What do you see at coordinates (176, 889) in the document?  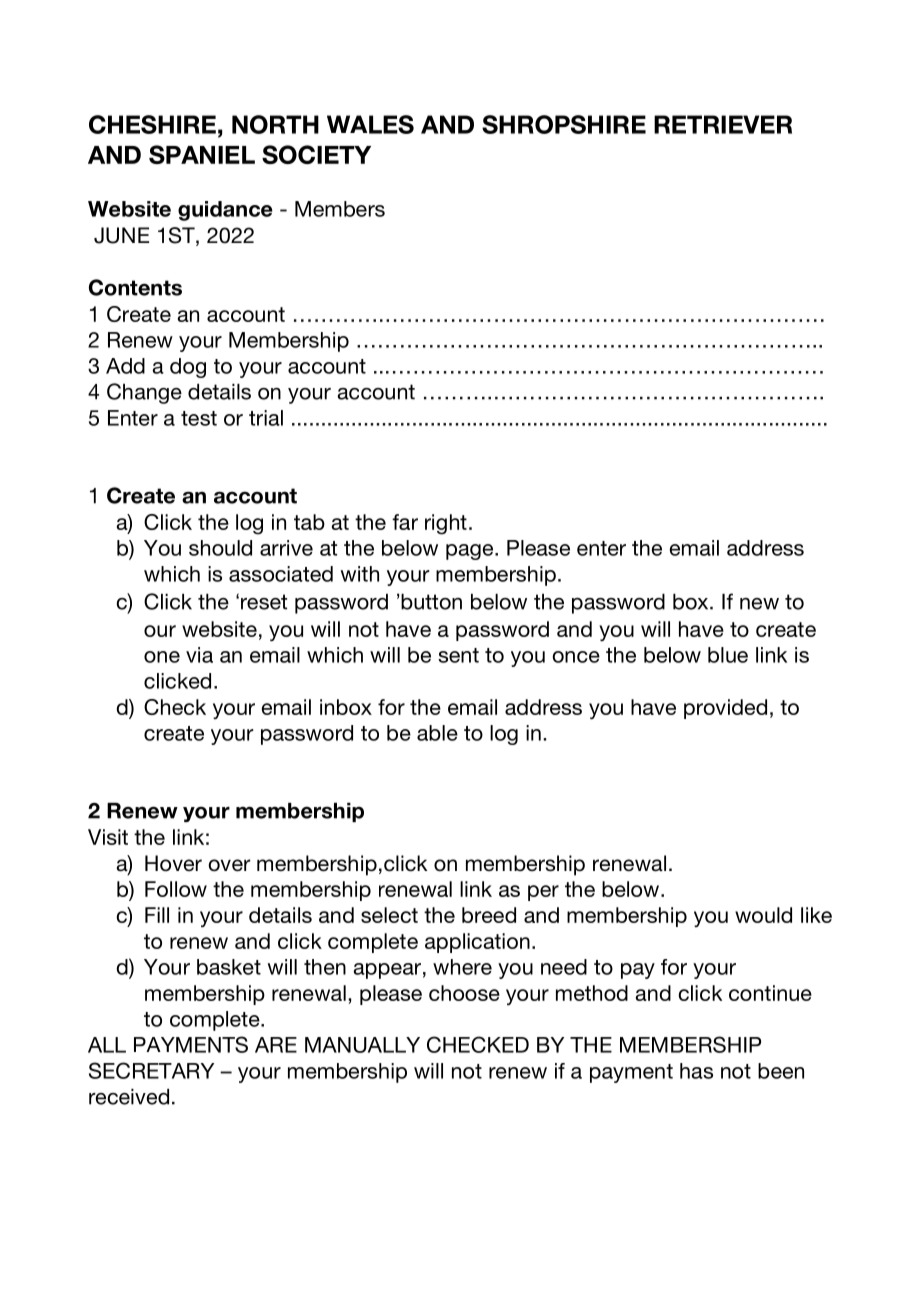 I see `Follow` at bounding box center [176, 889].
